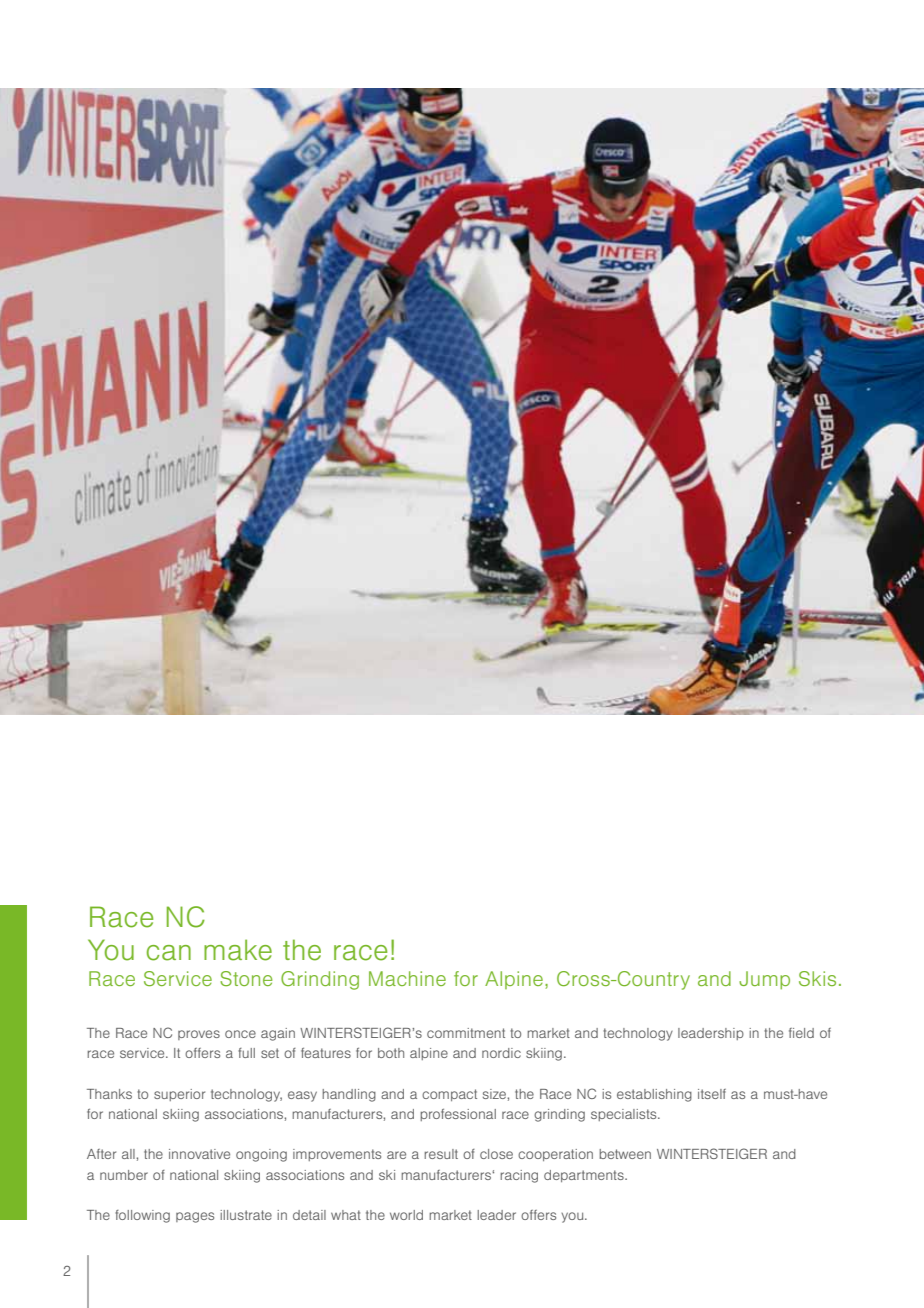 The width and height of the page is (924, 1308). Describe the element at coordinates (195, 1217) in the page. I see `pages` at that location.
